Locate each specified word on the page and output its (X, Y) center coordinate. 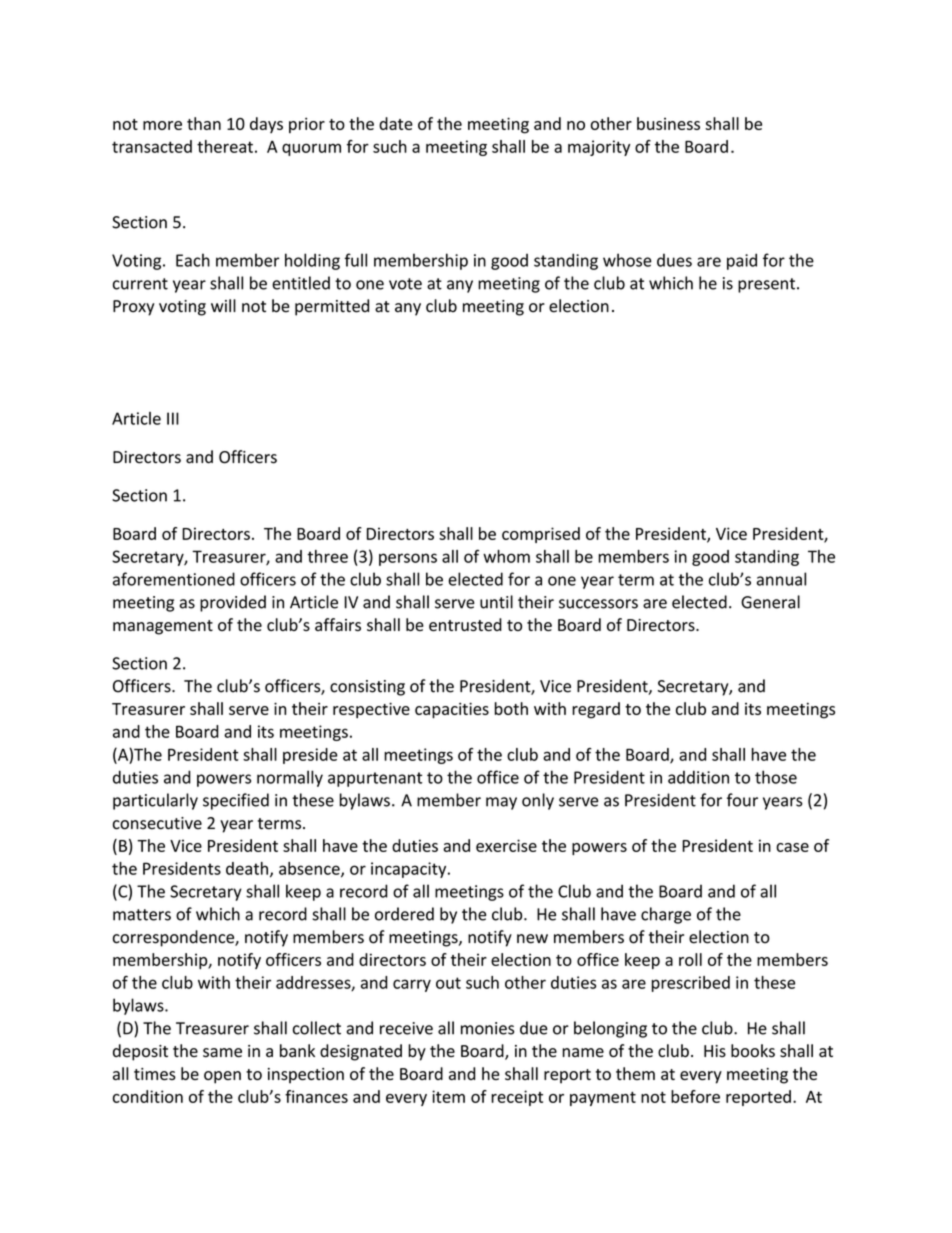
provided (233, 603)
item (448, 1096)
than (204, 123)
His (715, 1051)
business (668, 123)
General (770, 602)
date (396, 123)
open (222, 1077)
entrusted (465, 624)
